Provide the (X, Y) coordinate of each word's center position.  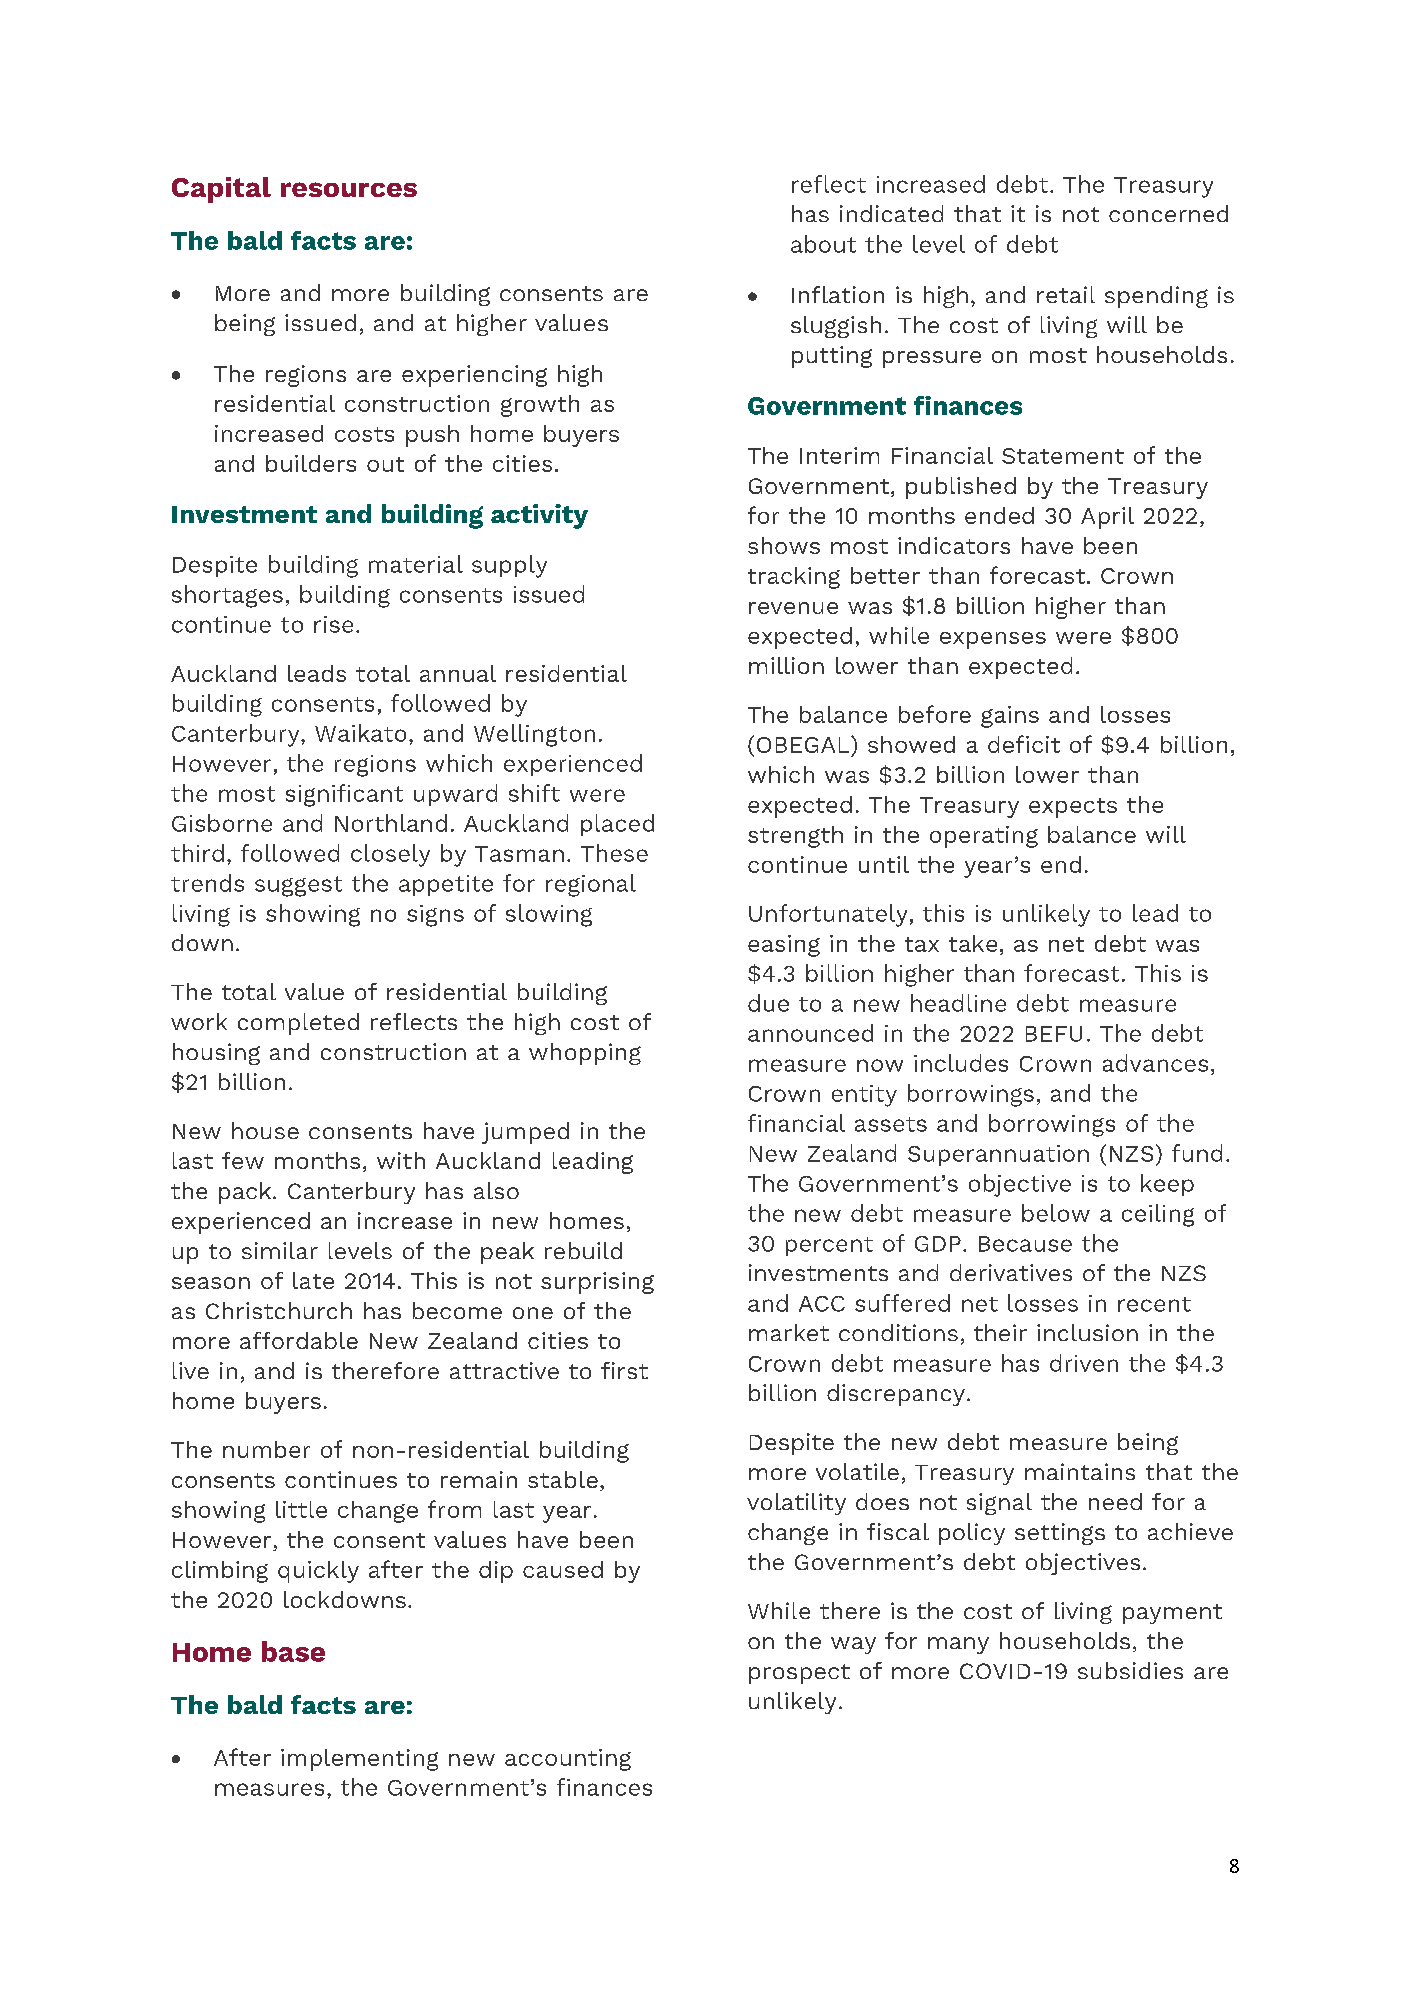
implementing (359, 1760)
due (768, 1003)
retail (1066, 294)
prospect (799, 1674)
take (973, 943)
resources (349, 189)
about (823, 244)
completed (298, 1024)
